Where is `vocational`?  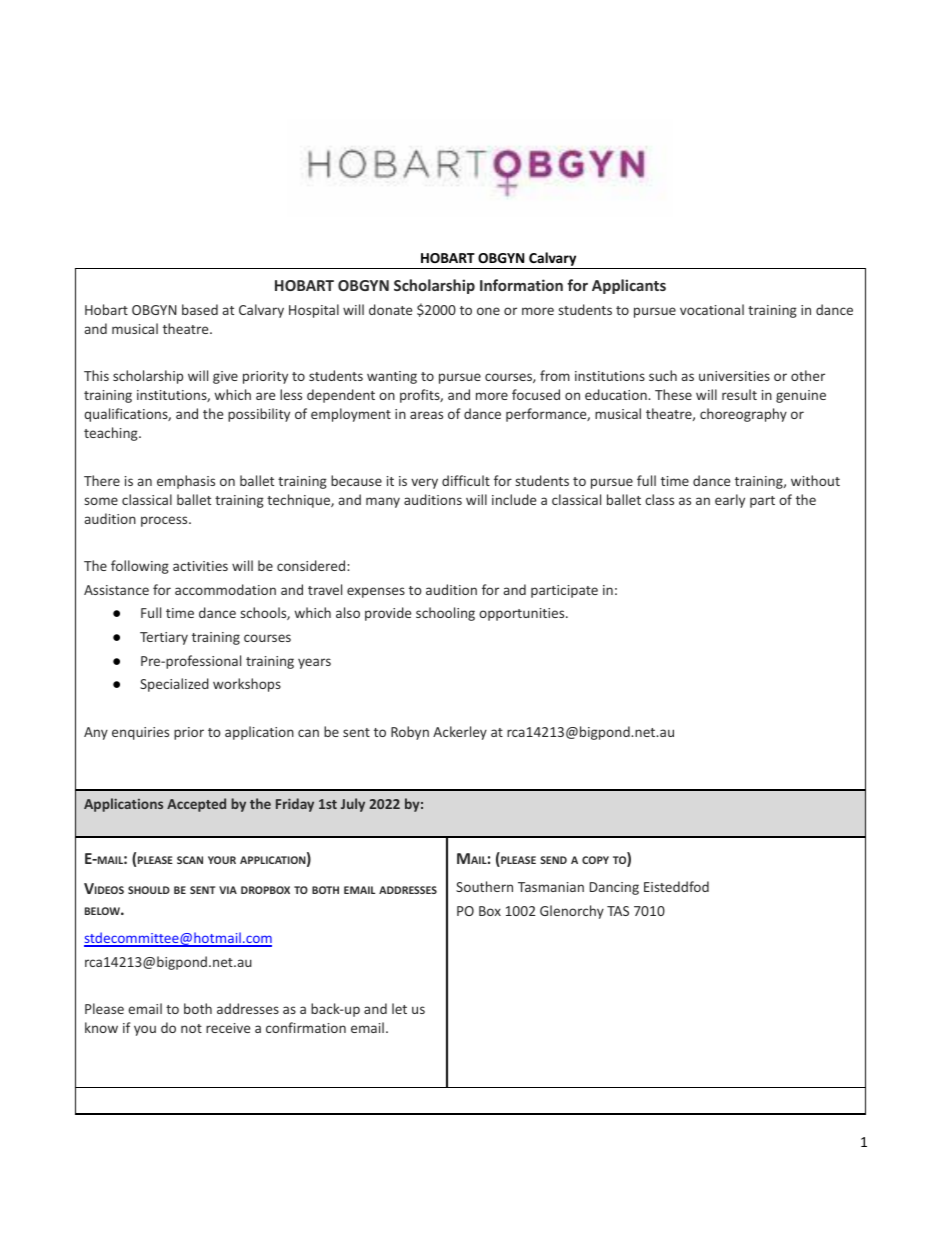
vocational is located at coordinates (712, 309).
